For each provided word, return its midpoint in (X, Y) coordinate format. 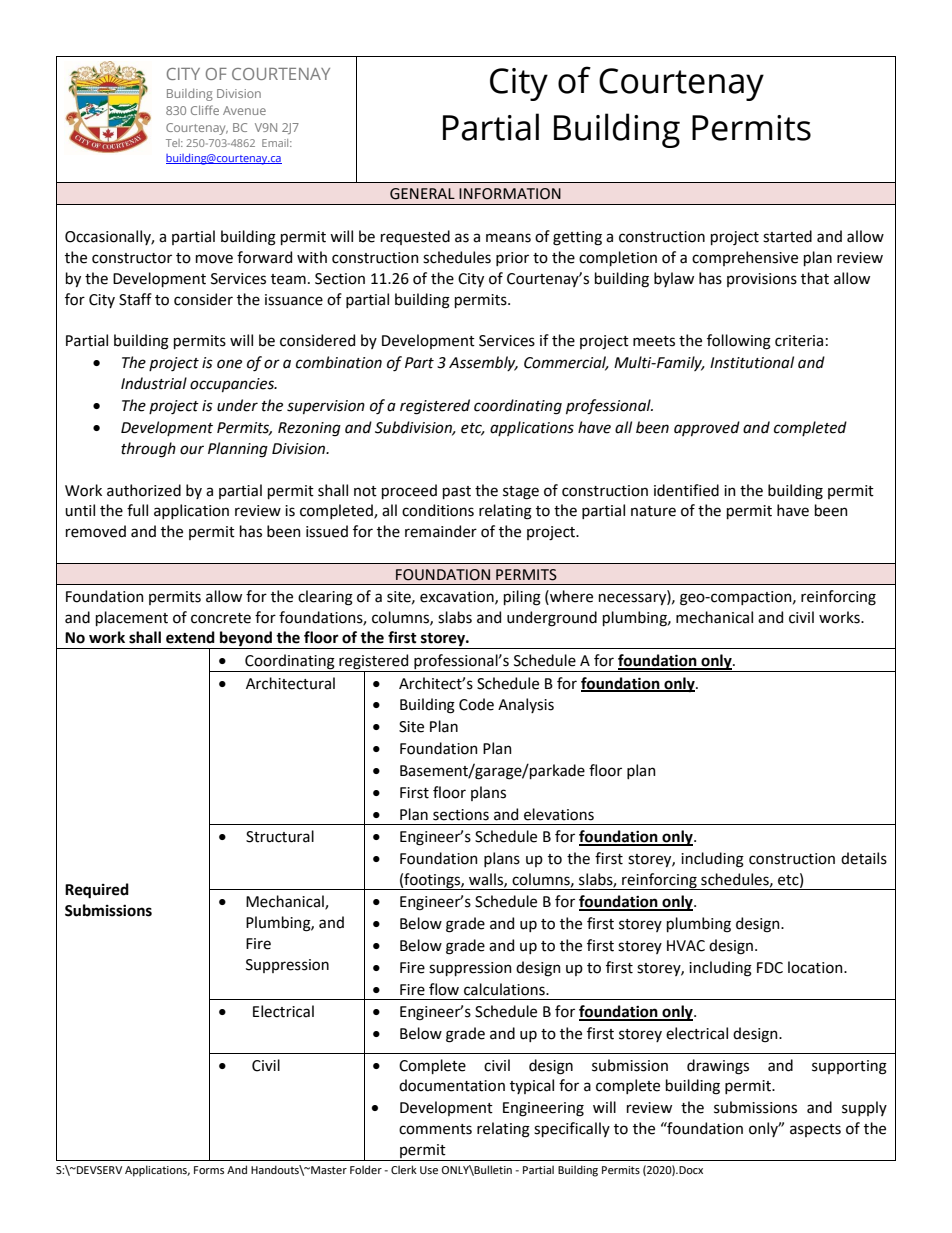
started (787, 236)
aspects (815, 1130)
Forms (209, 1170)
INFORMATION (510, 194)
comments (435, 1129)
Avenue (244, 110)
